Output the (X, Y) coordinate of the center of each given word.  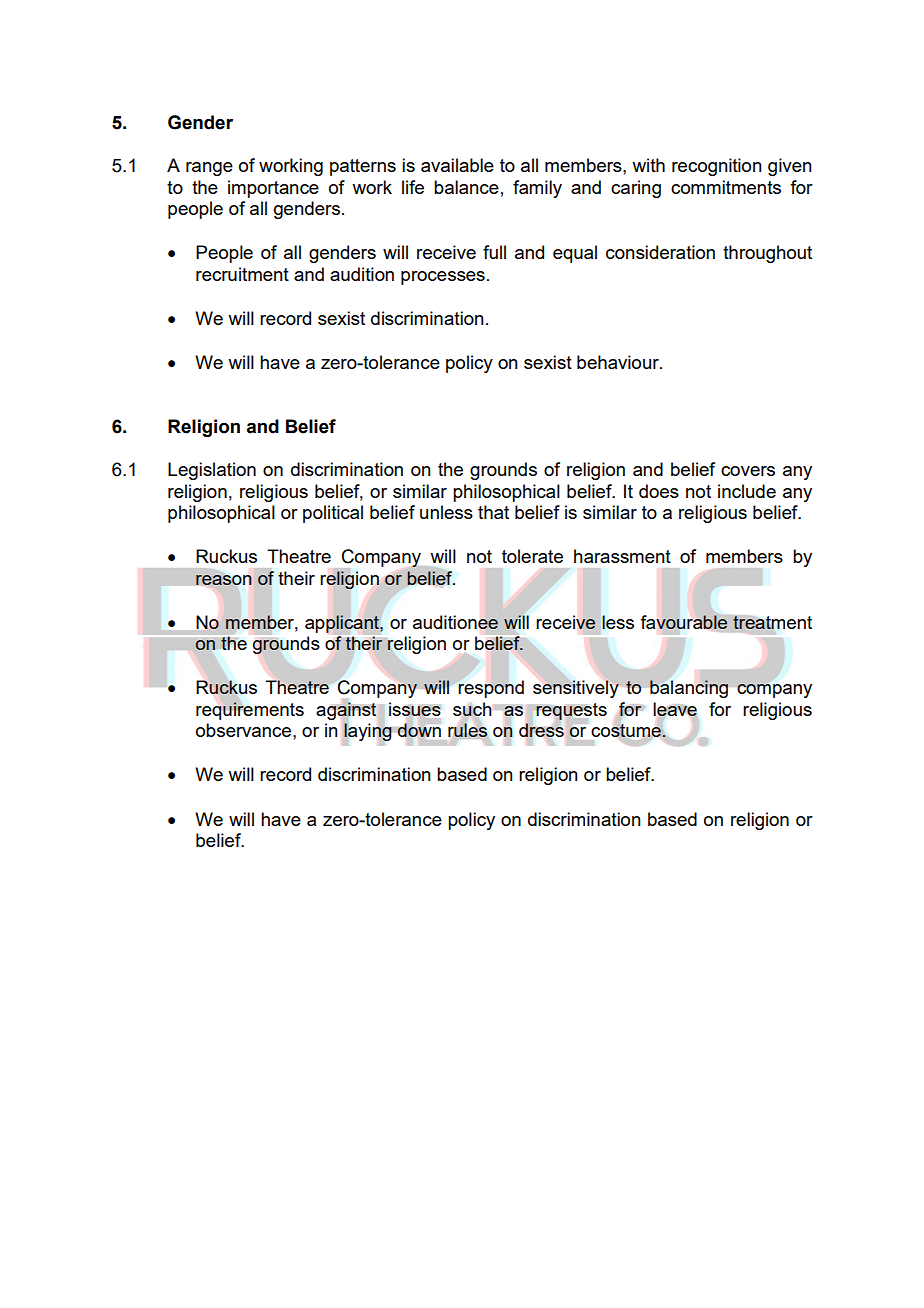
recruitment (242, 274)
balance (466, 187)
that (493, 512)
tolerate (532, 556)
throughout (767, 254)
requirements (250, 710)
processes (443, 278)
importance (273, 189)
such (472, 710)
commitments (726, 187)
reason (223, 580)
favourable (684, 622)
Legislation (212, 471)
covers (748, 471)
